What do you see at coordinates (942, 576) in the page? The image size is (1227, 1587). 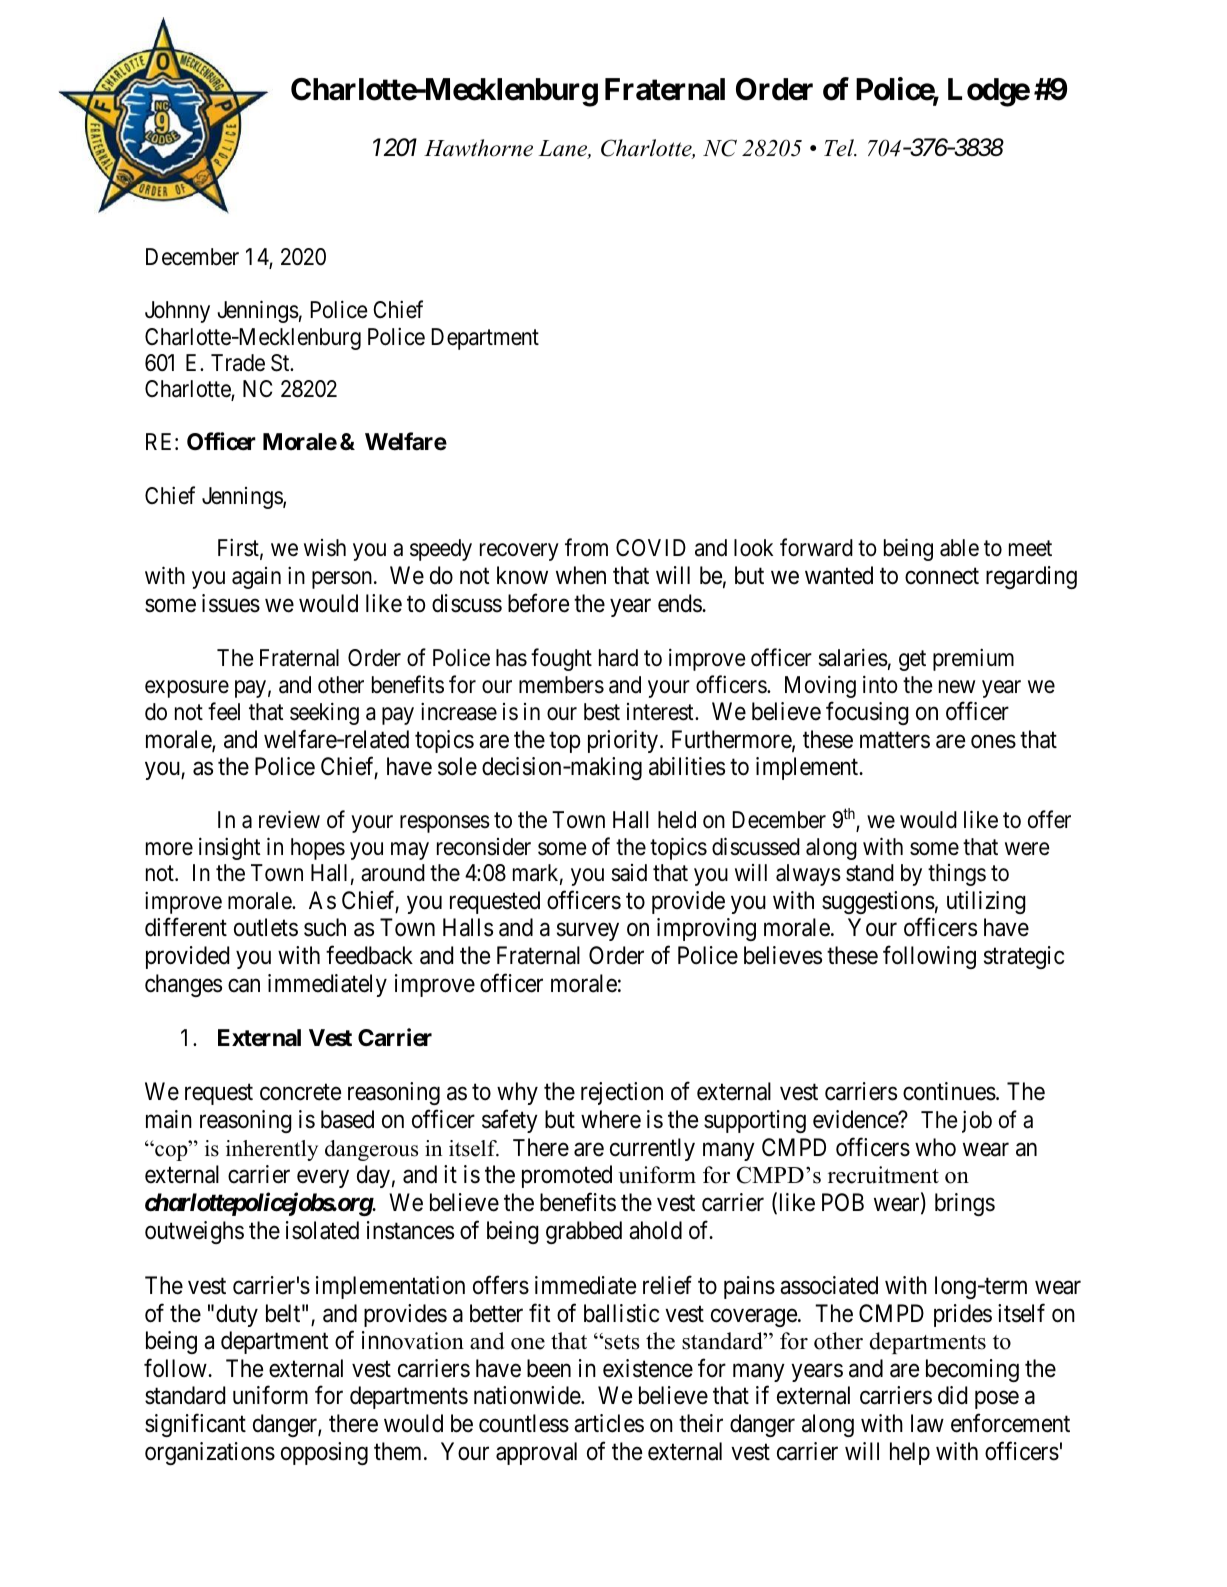 I see `connect` at bounding box center [942, 576].
